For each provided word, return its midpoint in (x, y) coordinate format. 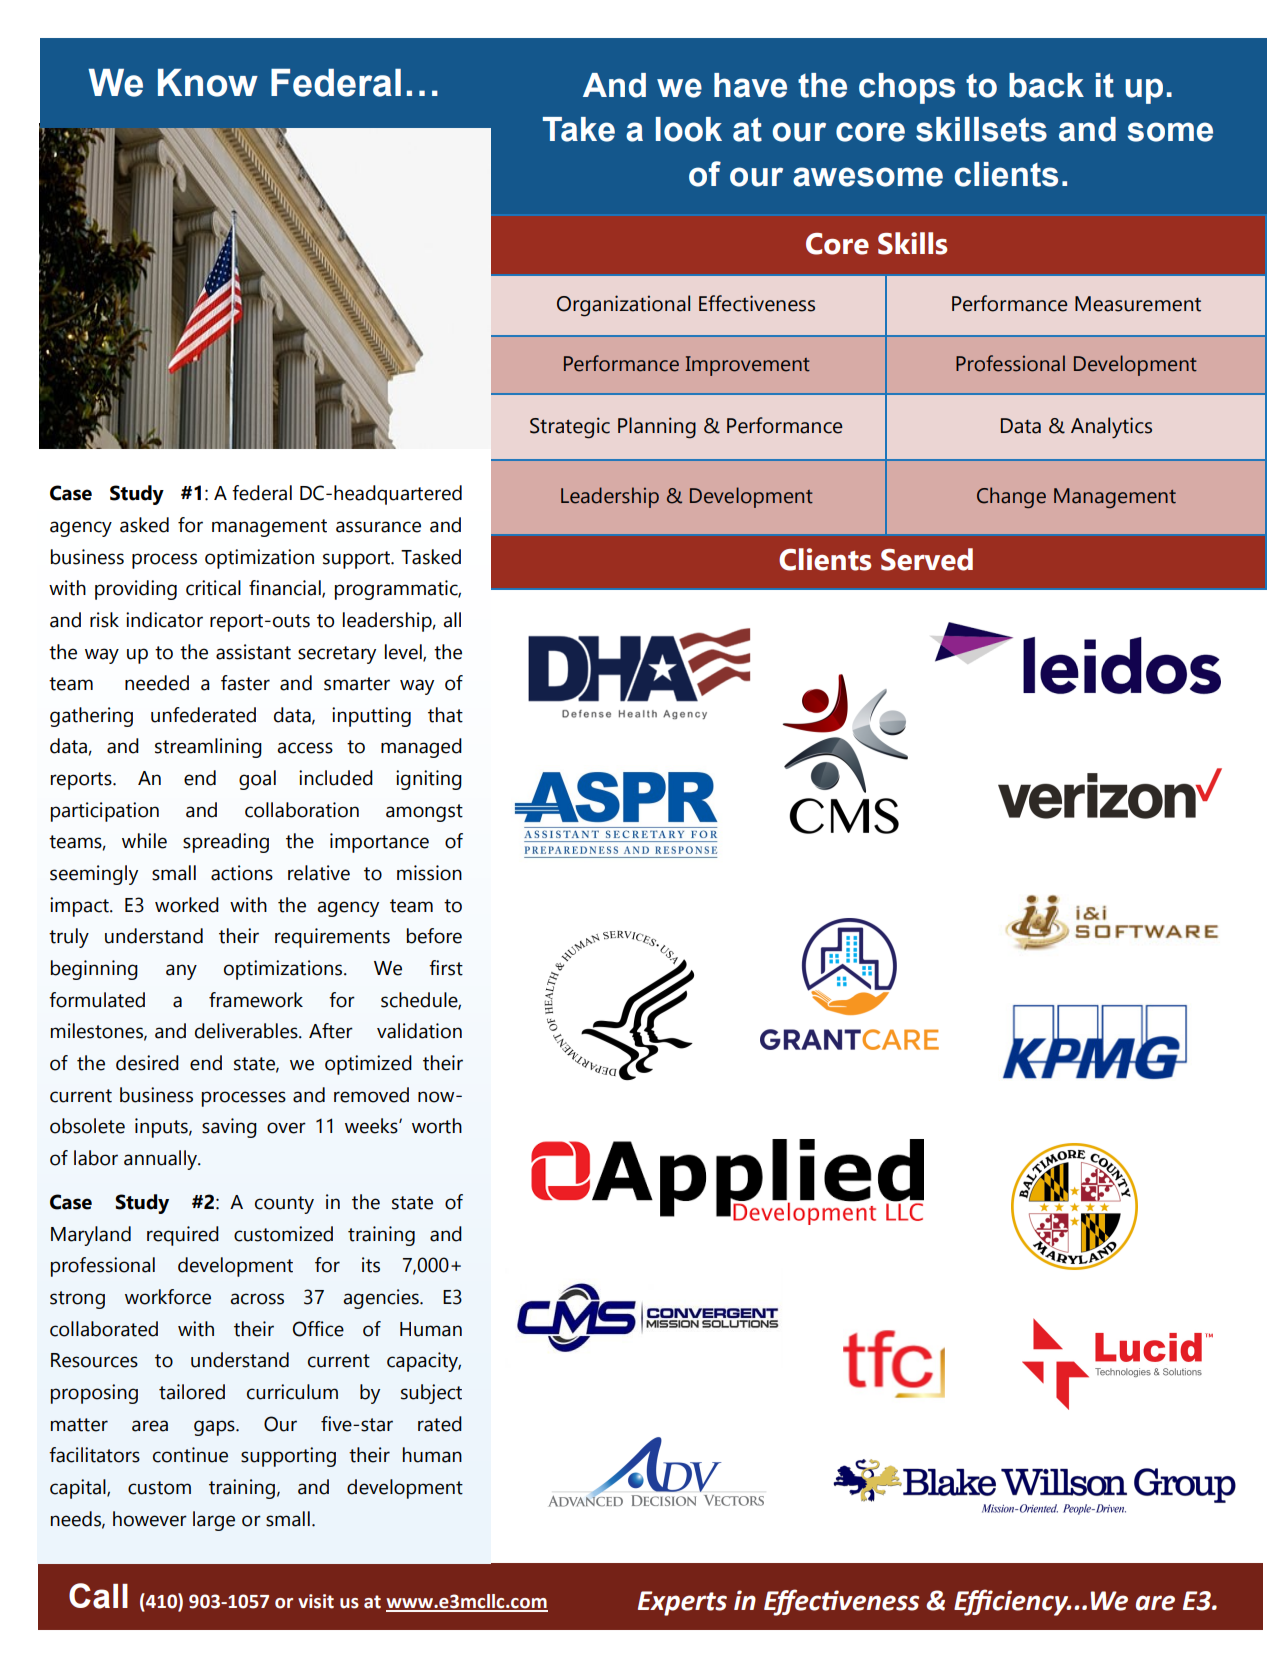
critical (213, 588)
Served (927, 559)
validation (419, 1031)
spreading (226, 843)
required (183, 1236)
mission (429, 873)
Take (579, 129)
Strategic (570, 428)
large (214, 1521)
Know (208, 83)
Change (1011, 497)
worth (437, 1126)
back (1046, 85)
